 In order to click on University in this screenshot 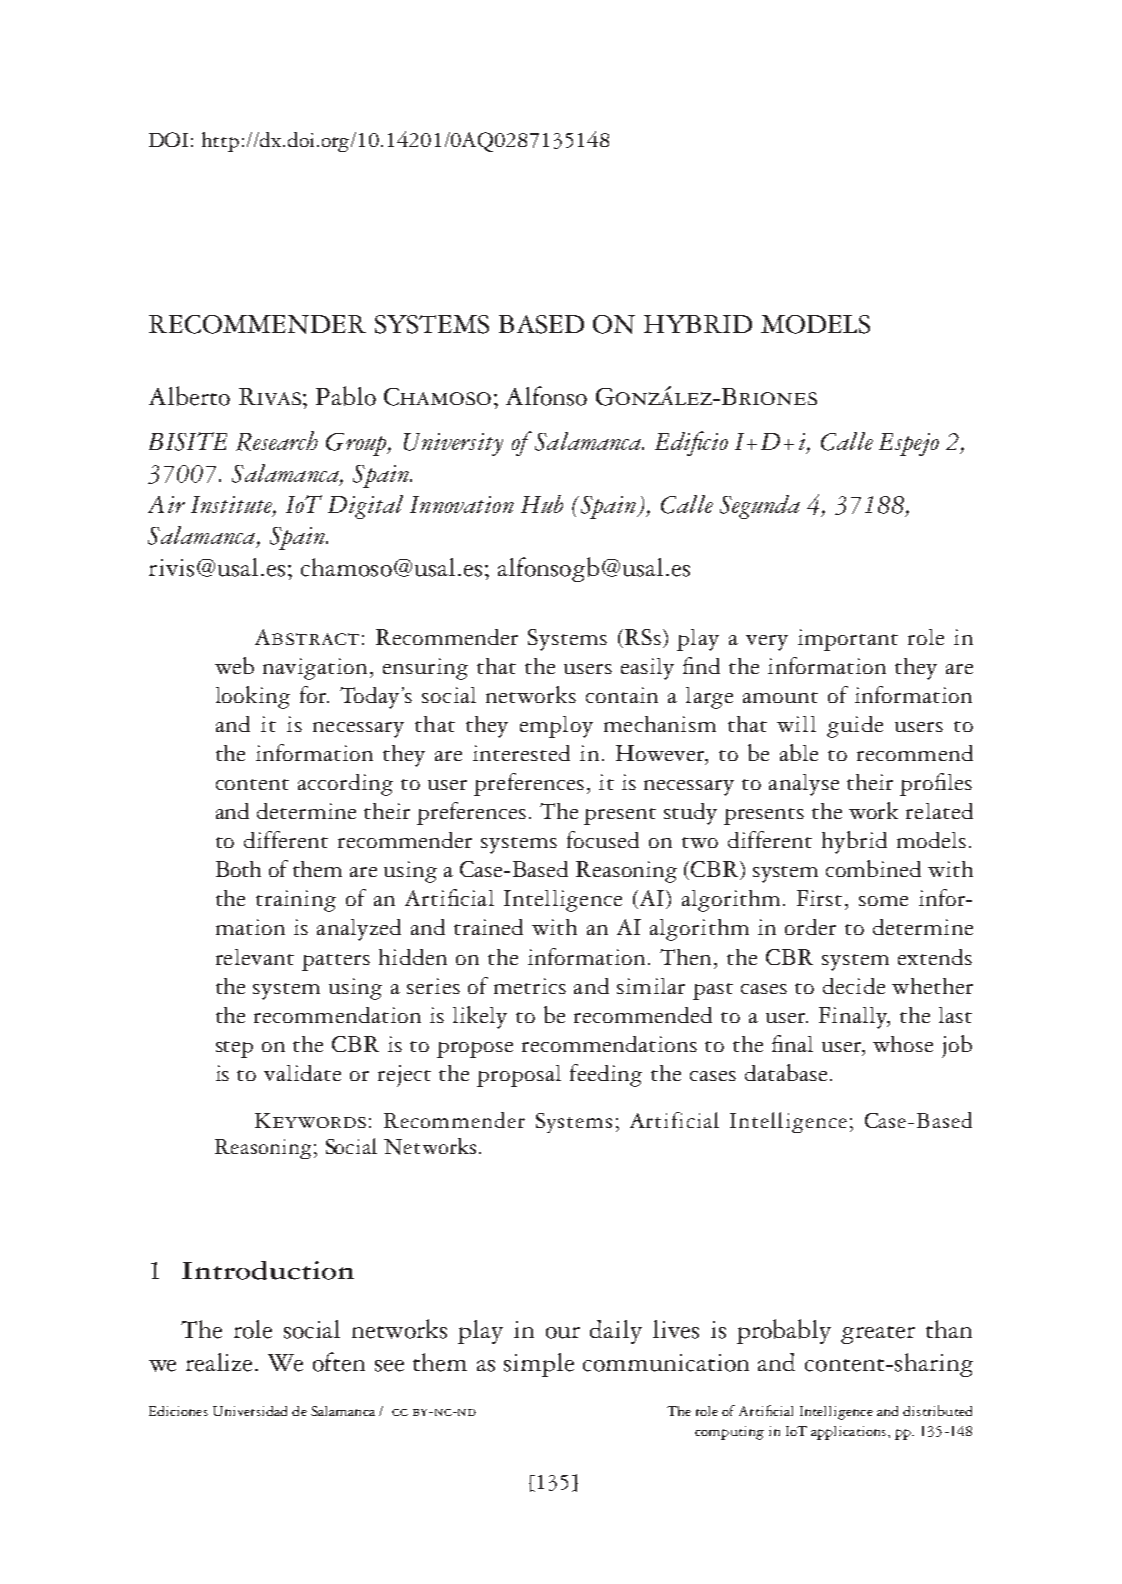, I will do `click(453, 444)`.
